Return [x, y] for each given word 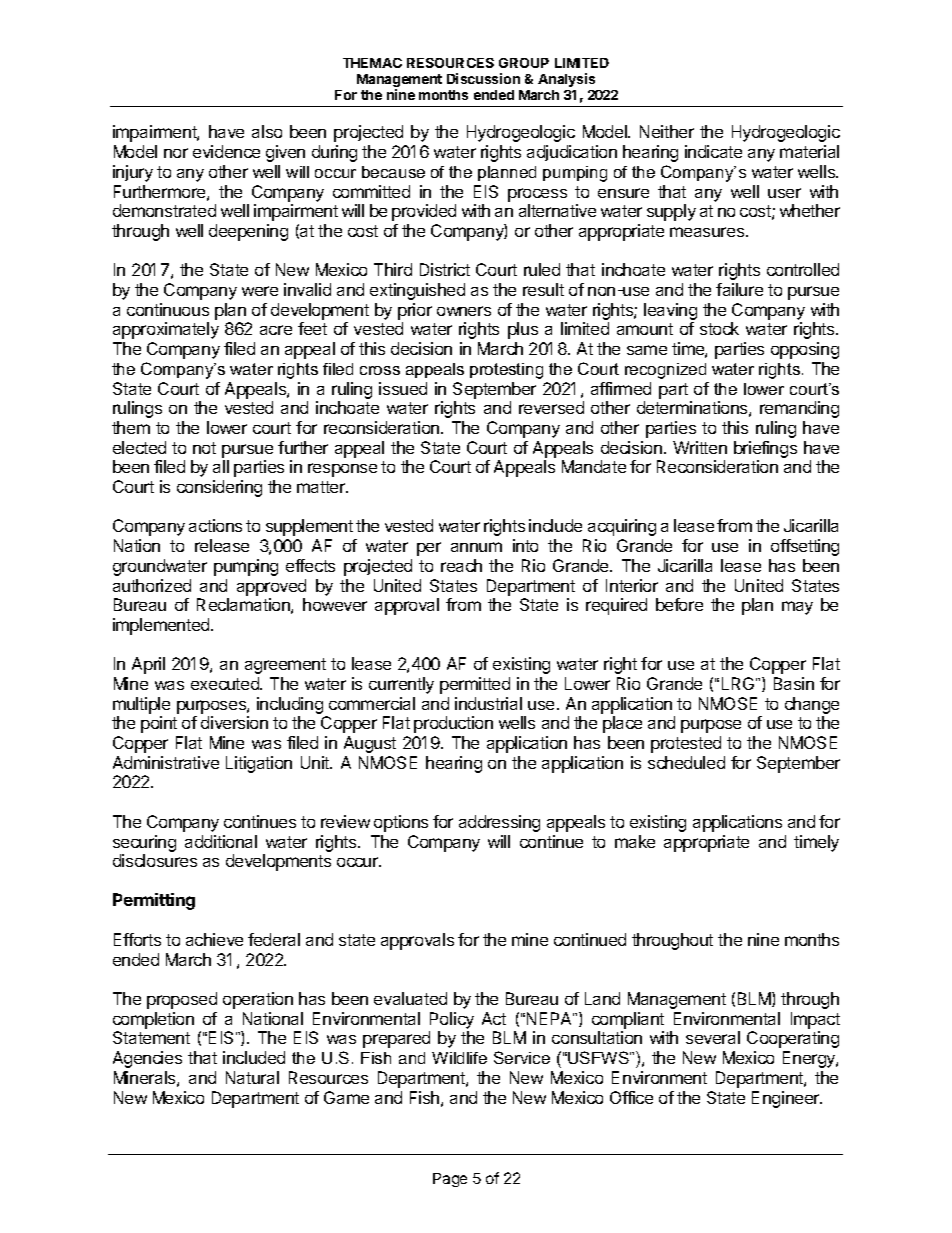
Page [450, 1180]
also [267, 131]
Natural [252, 1077]
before [679, 604]
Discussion [483, 78]
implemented [161, 626]
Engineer [787, 1099]
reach [461, 565]
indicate [713, 151]
